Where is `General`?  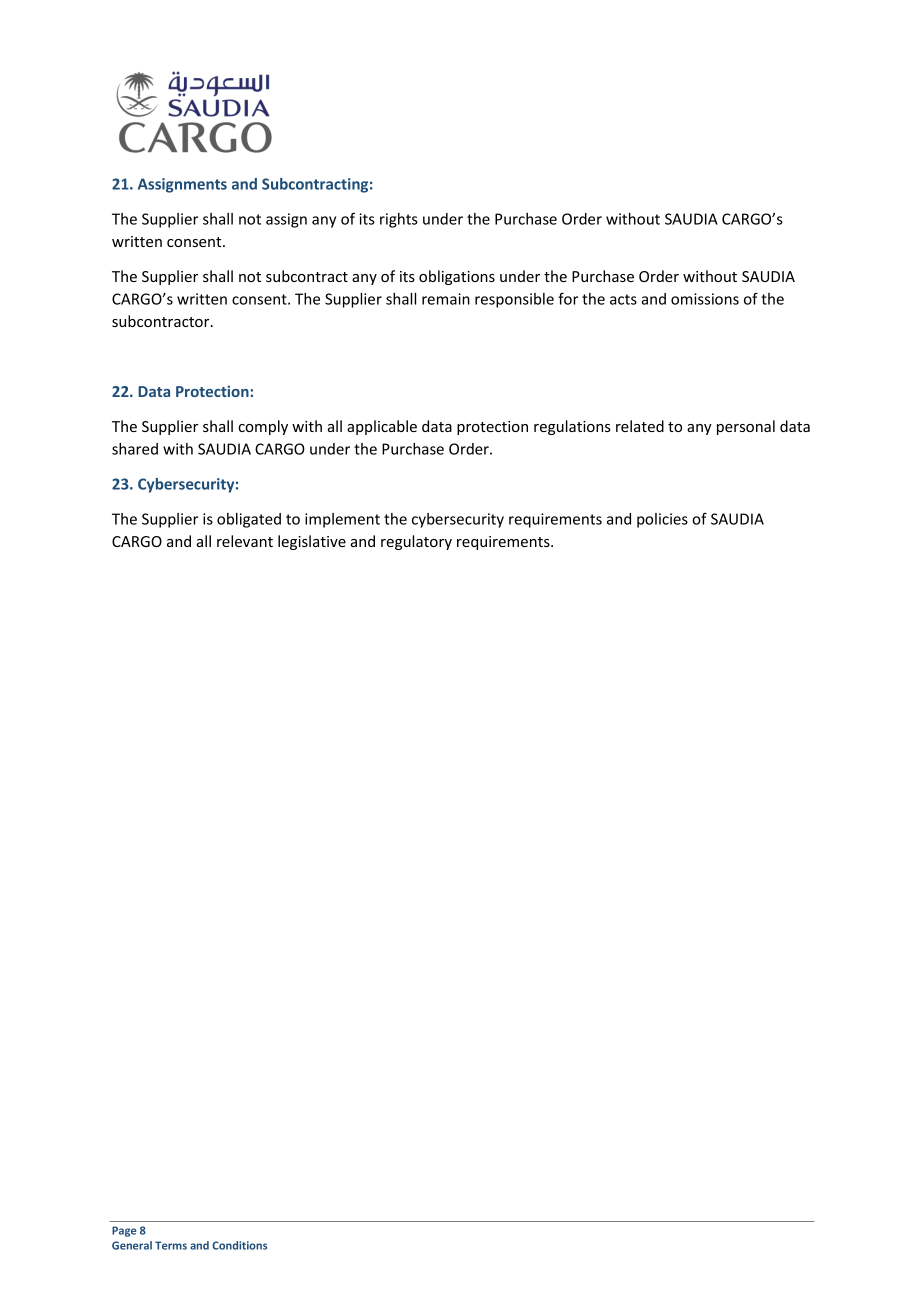 General is located at coordinates (132, 1245).
